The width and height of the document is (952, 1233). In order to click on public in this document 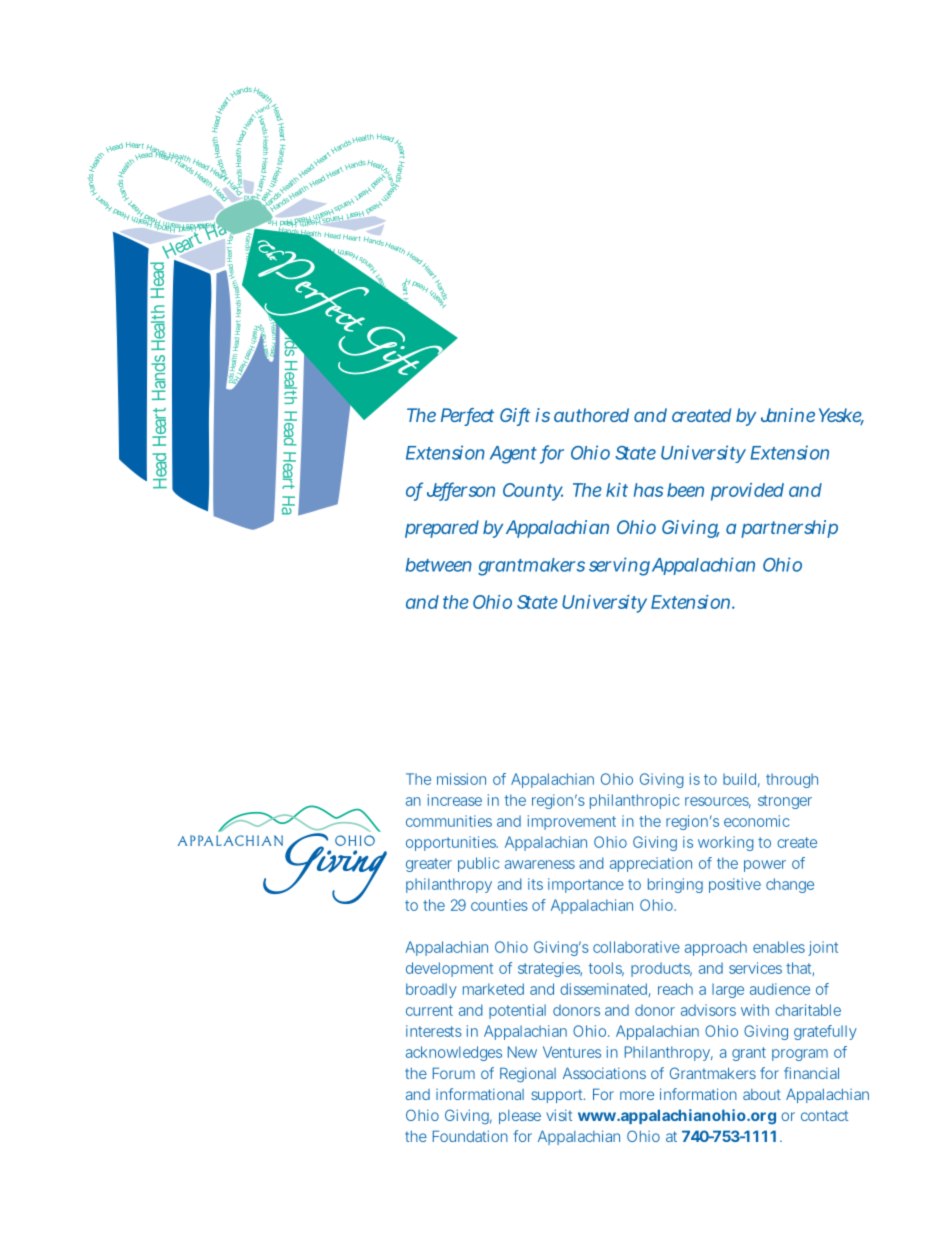, I will do `click(478, 864)`.
